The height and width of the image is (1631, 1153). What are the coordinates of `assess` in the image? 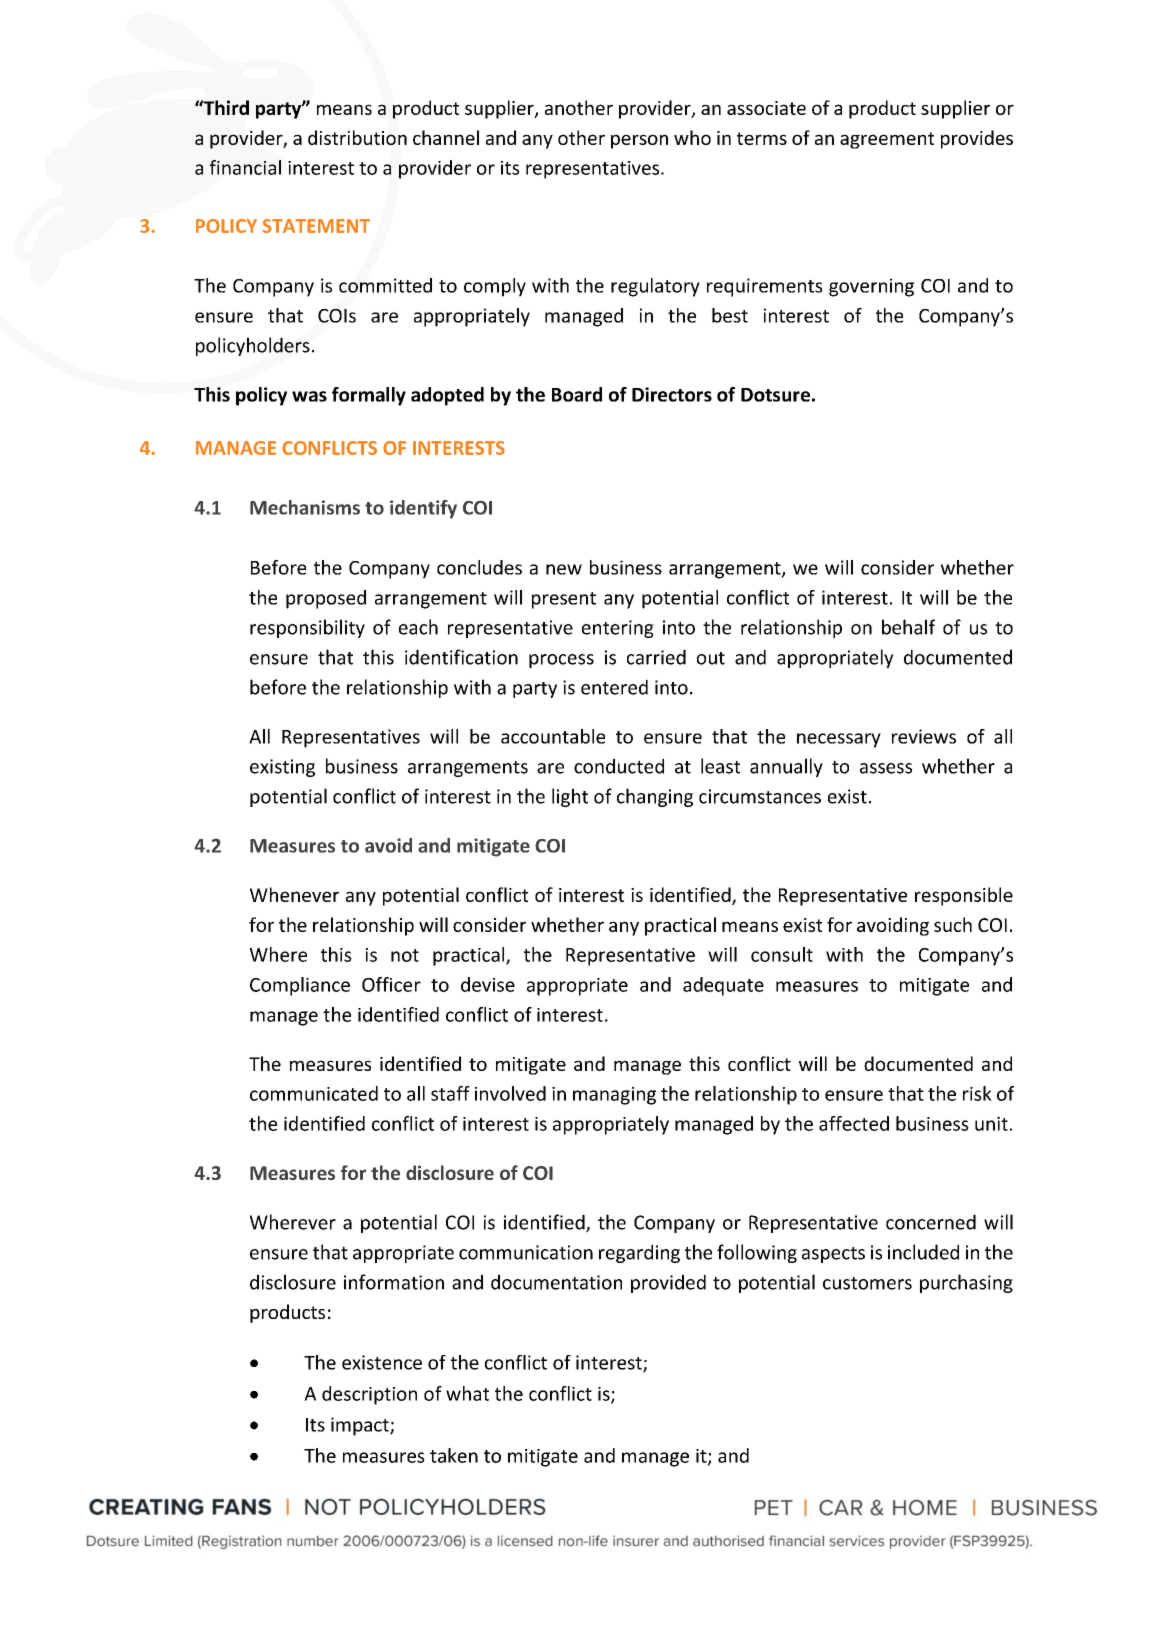 It's located at (886, 768).
